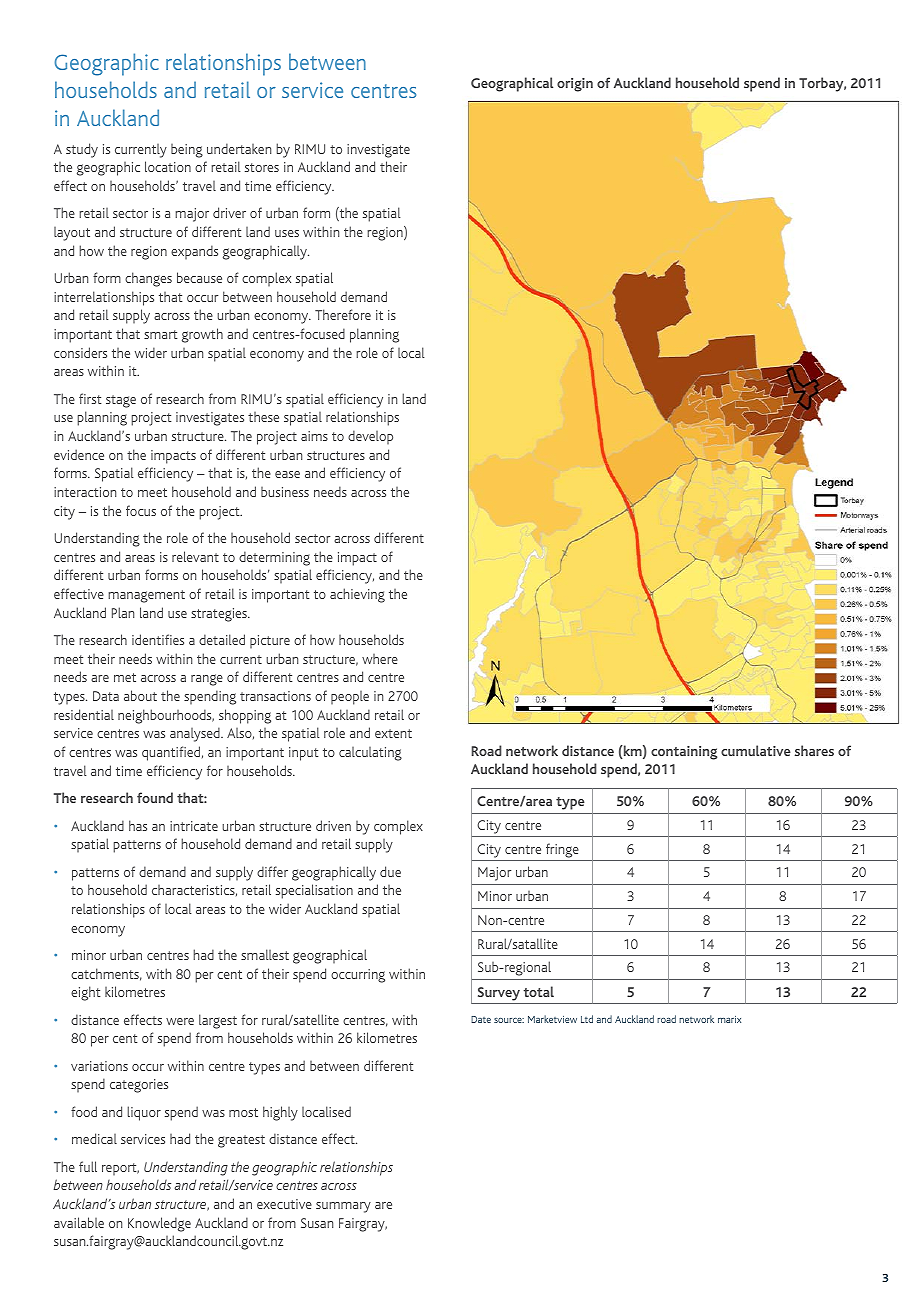 This screenshot has height=1308, width=924. I want to click on found, so click(155, 797).
